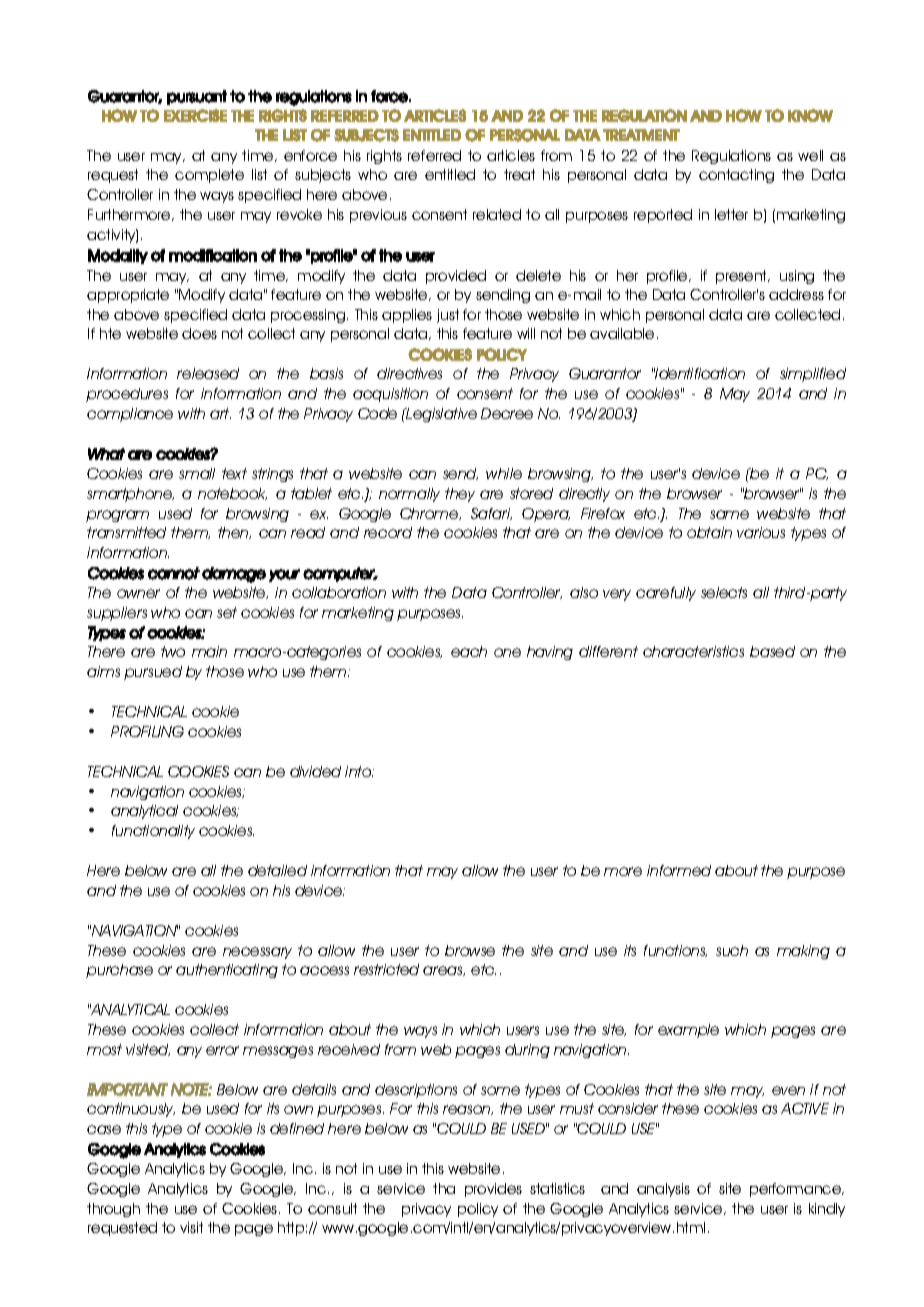 The width and height of the image is (924, 1307). Describe the element at coordinates (113, 1210) in the image. I see `through` at that location.
